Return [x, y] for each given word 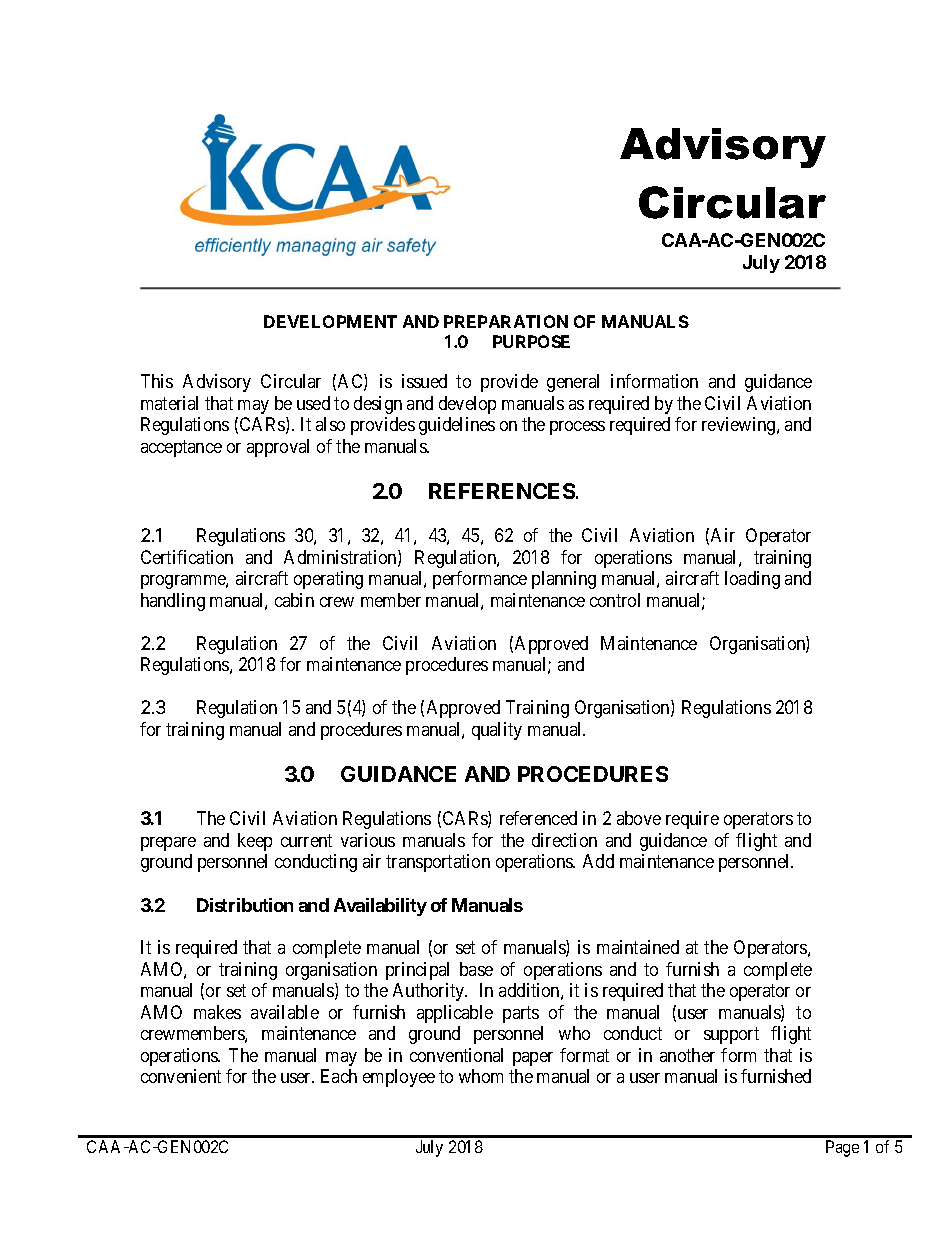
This [157, 381]
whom [481, 1076]
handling [173, 602]
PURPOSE [531, 341]
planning [564, 580]
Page [842, 1148]
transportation [438, 863]
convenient [181, 1076]
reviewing [740, 426]
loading [752, 580]
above [639, 818]
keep [255, 842]
